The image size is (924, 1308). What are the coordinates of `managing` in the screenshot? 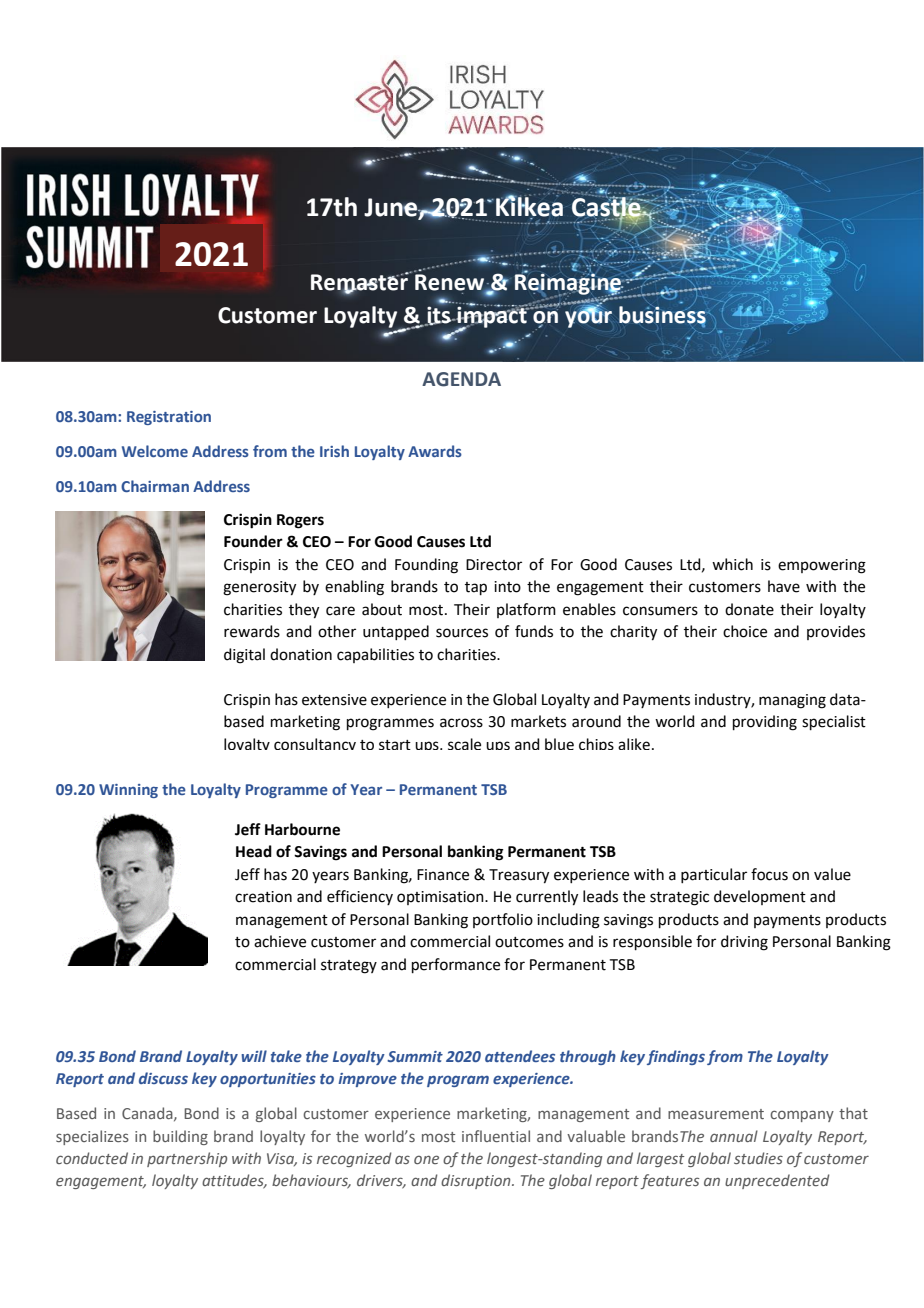 It's located at (792, 701).
